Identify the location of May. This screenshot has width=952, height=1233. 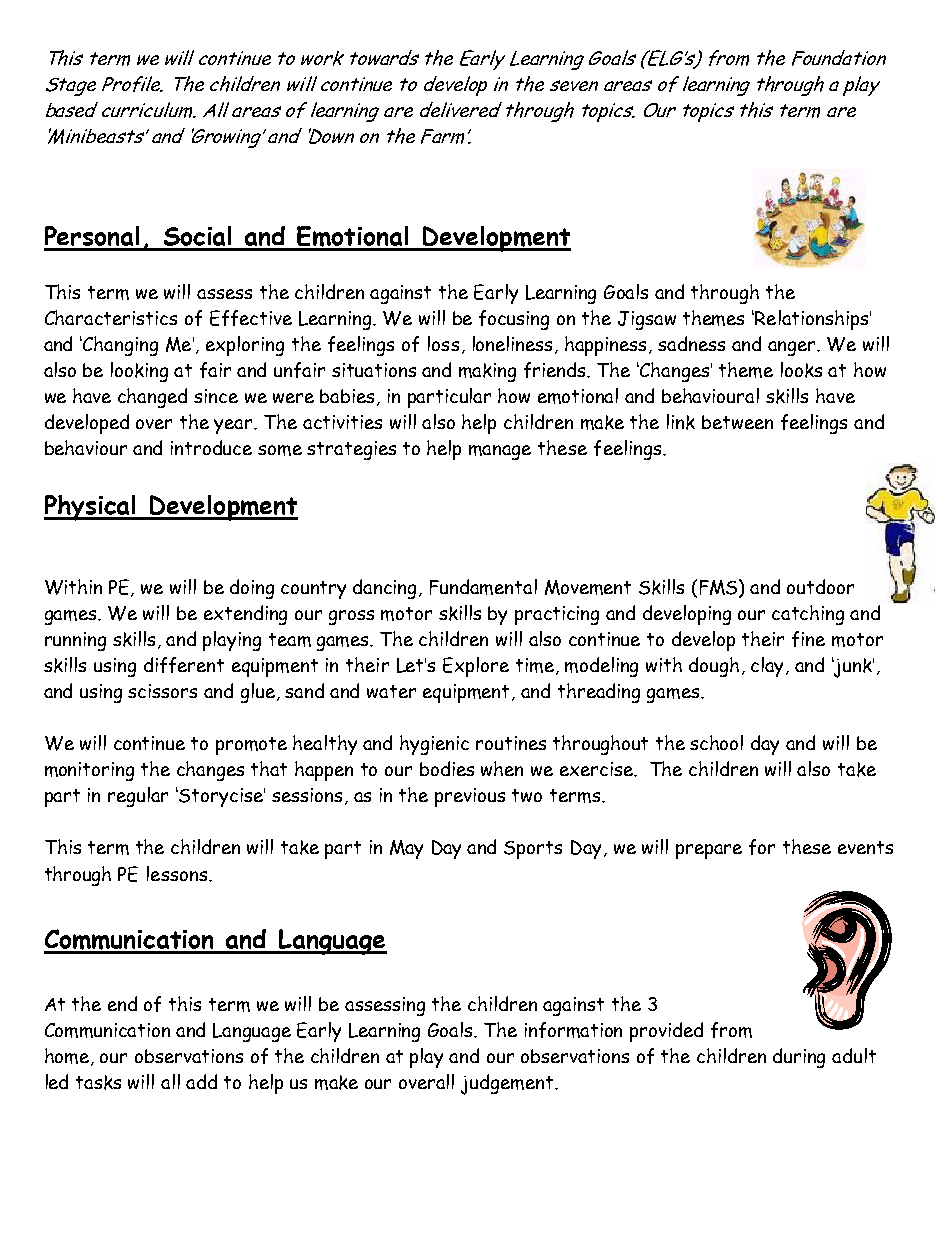
(406, 849).
